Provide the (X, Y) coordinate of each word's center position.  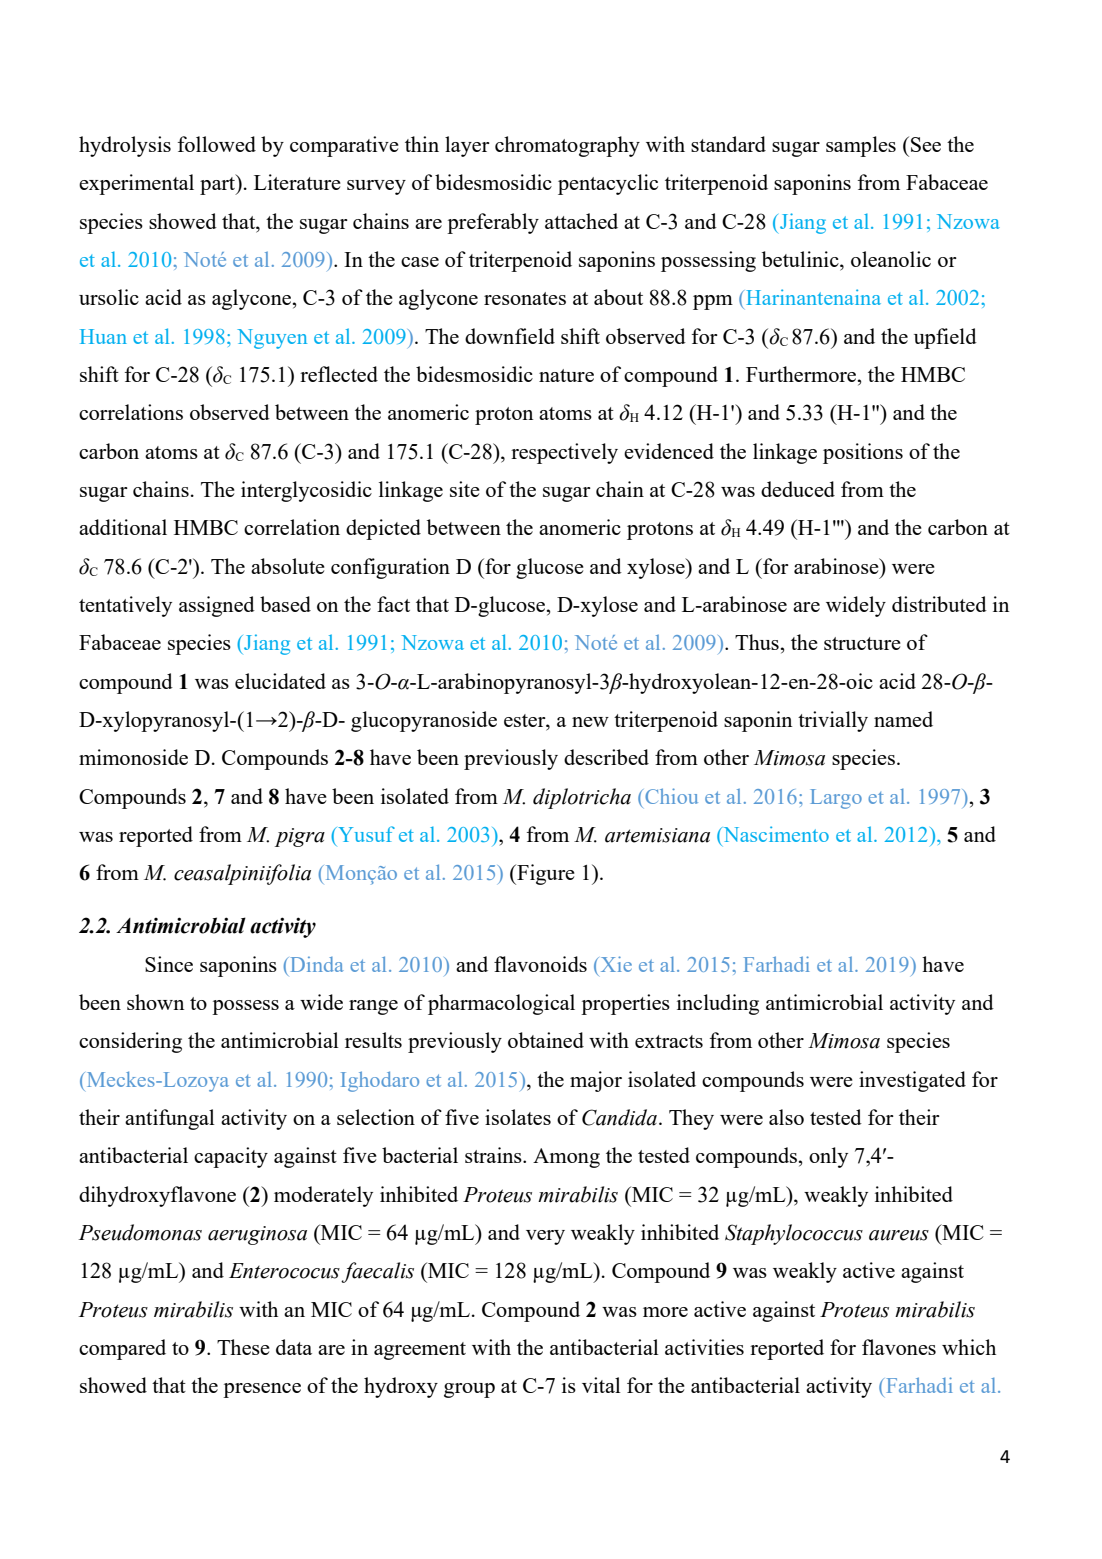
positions (863, 453)
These (243, 1347)
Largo (836, 799)
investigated (912, 1081)
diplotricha (582, 798)
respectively (564, 453)
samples (861, 146)
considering (130, 1042)
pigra (300, 837)
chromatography (567, 146)
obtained (546, 1040)
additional (123, 527)
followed (217, 144)
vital (601, 1385)
